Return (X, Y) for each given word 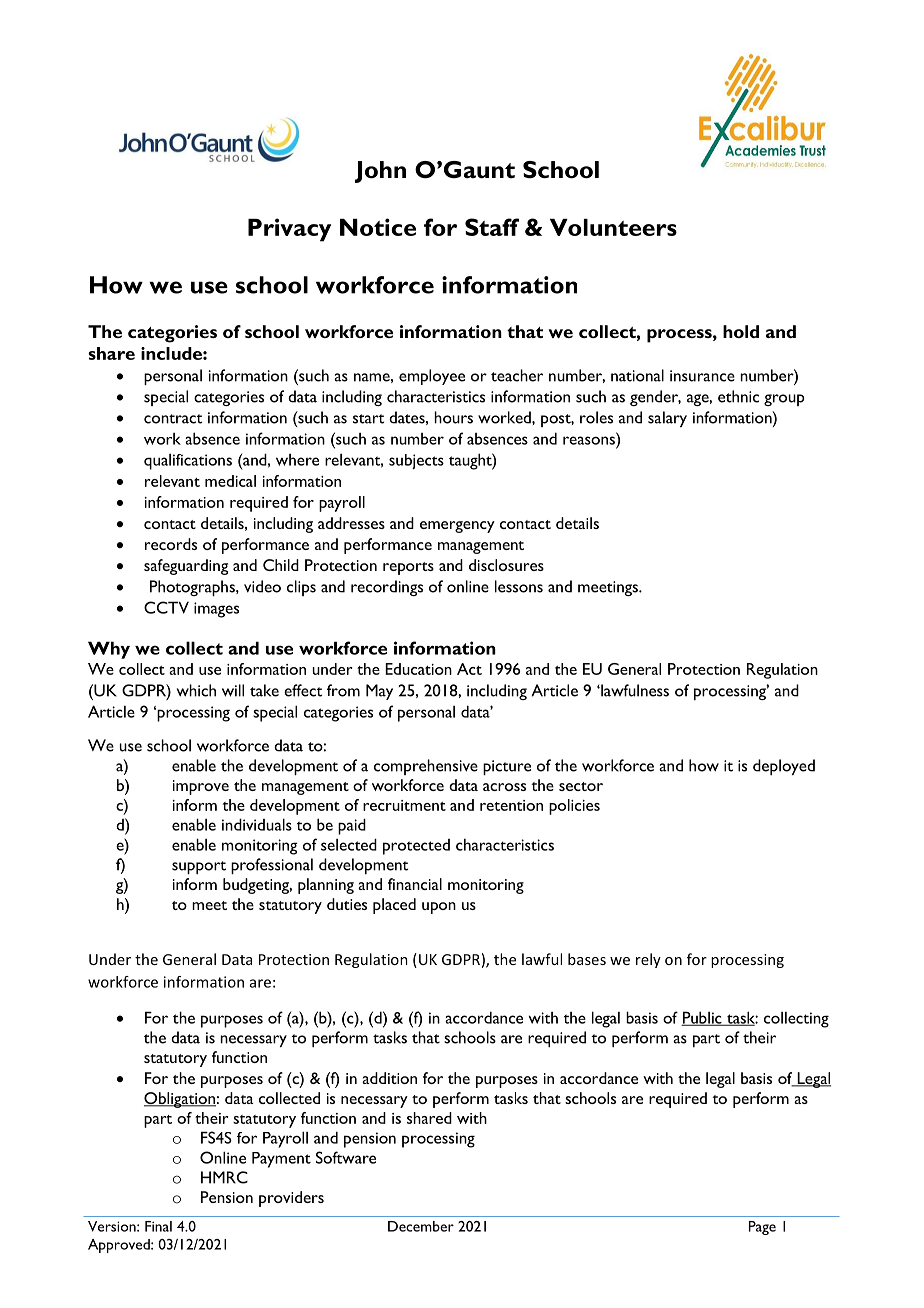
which (196, 690)
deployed (784, 767)
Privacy (289, 230)
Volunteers (613, 227)
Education (418, 669)
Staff (492, 227)
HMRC (224, 1177)
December (421, 1226)
